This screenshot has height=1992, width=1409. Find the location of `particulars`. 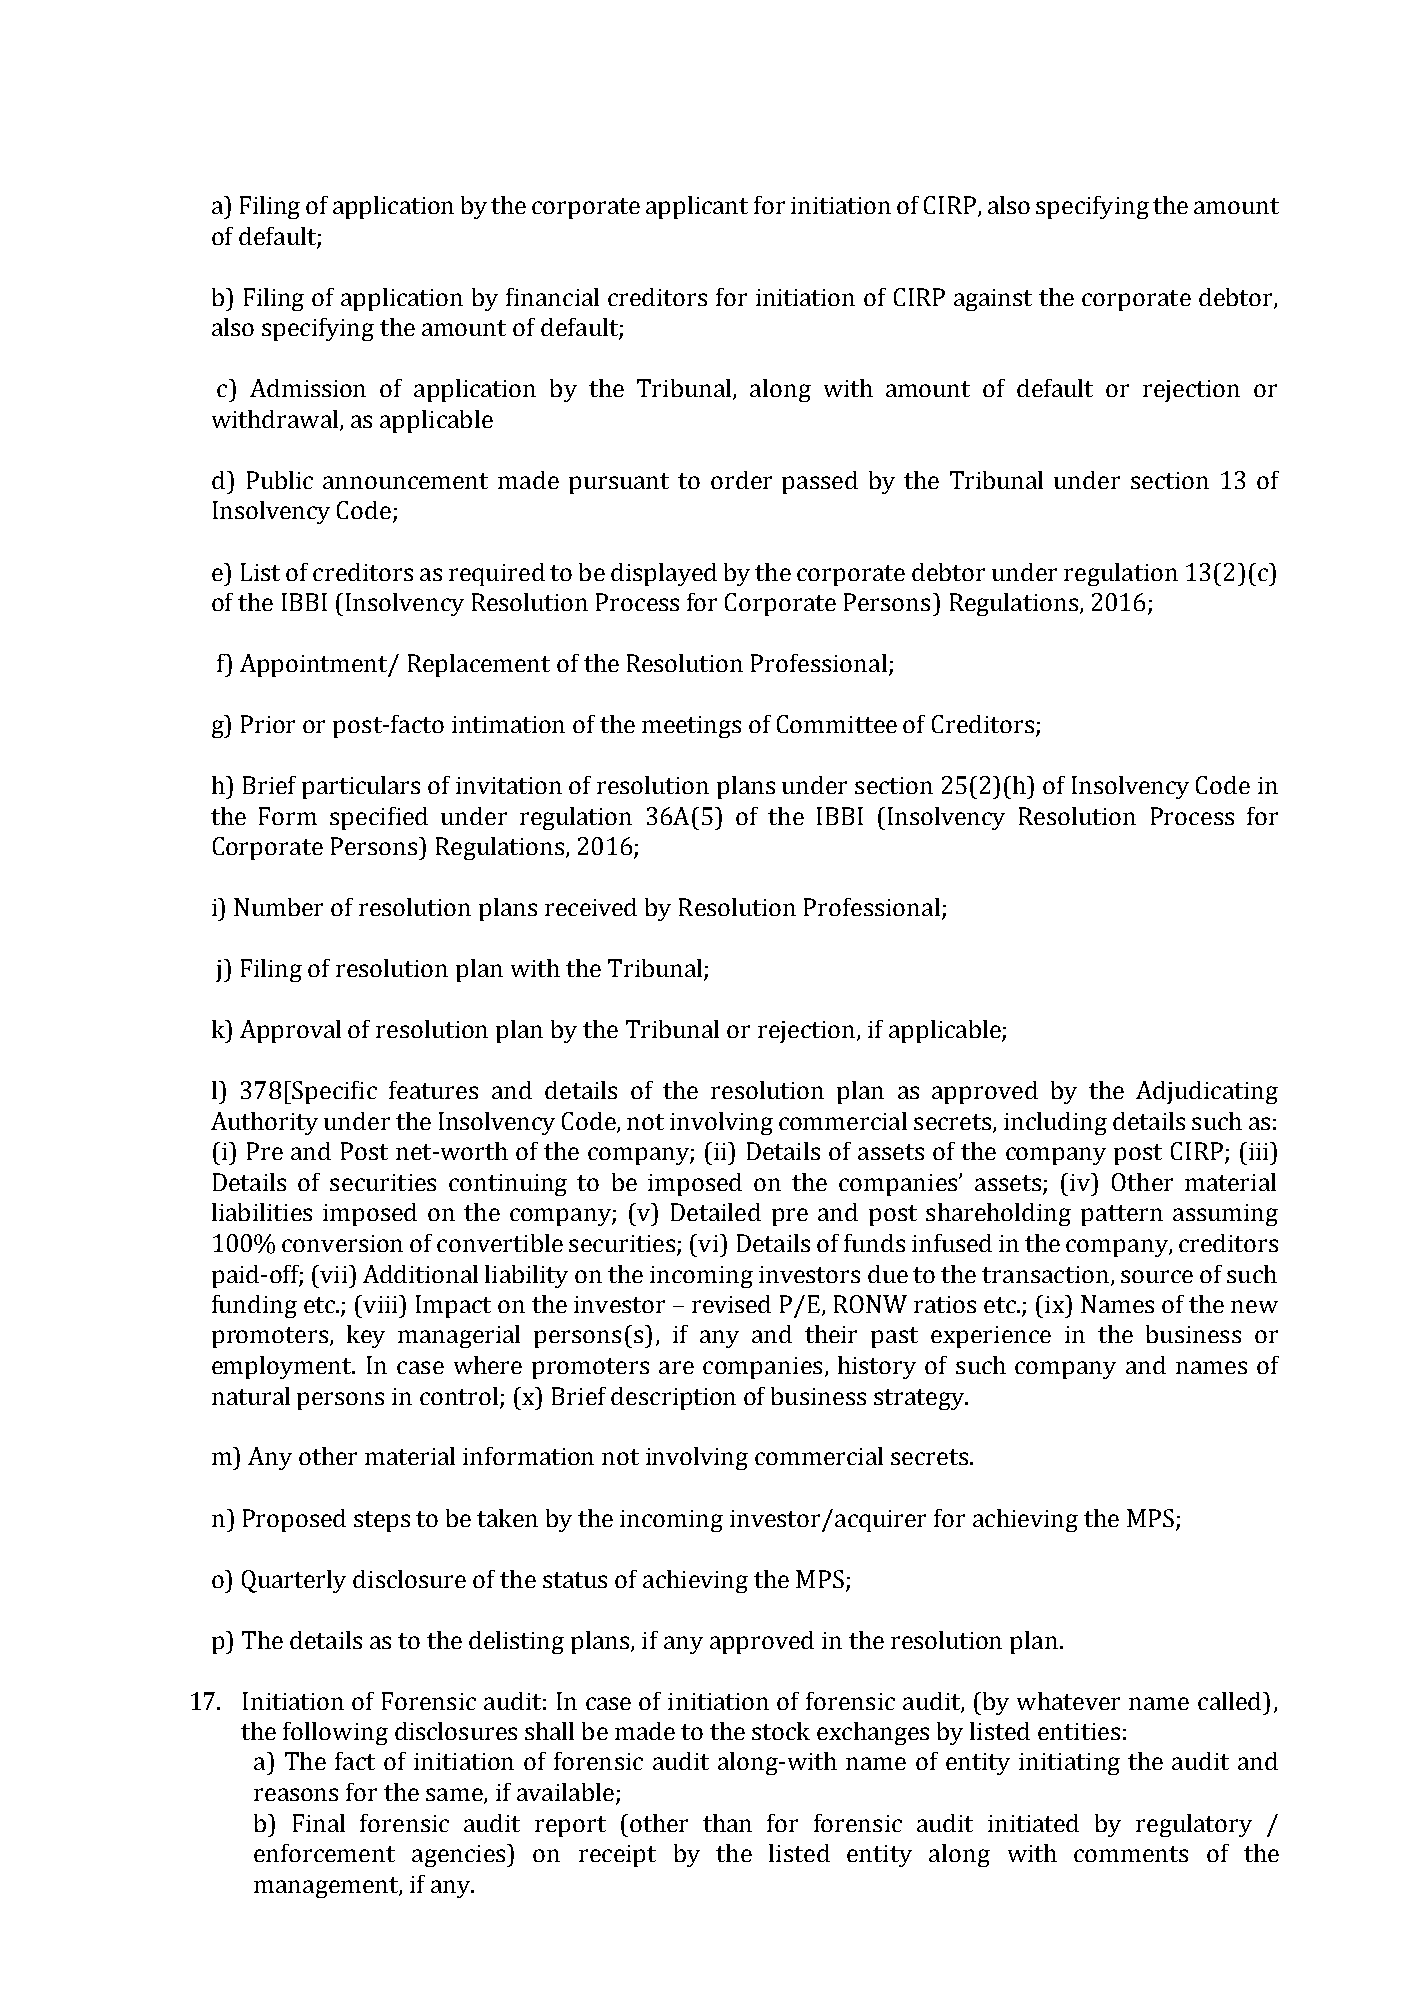

particulars is located at coordinates (361, 787).
